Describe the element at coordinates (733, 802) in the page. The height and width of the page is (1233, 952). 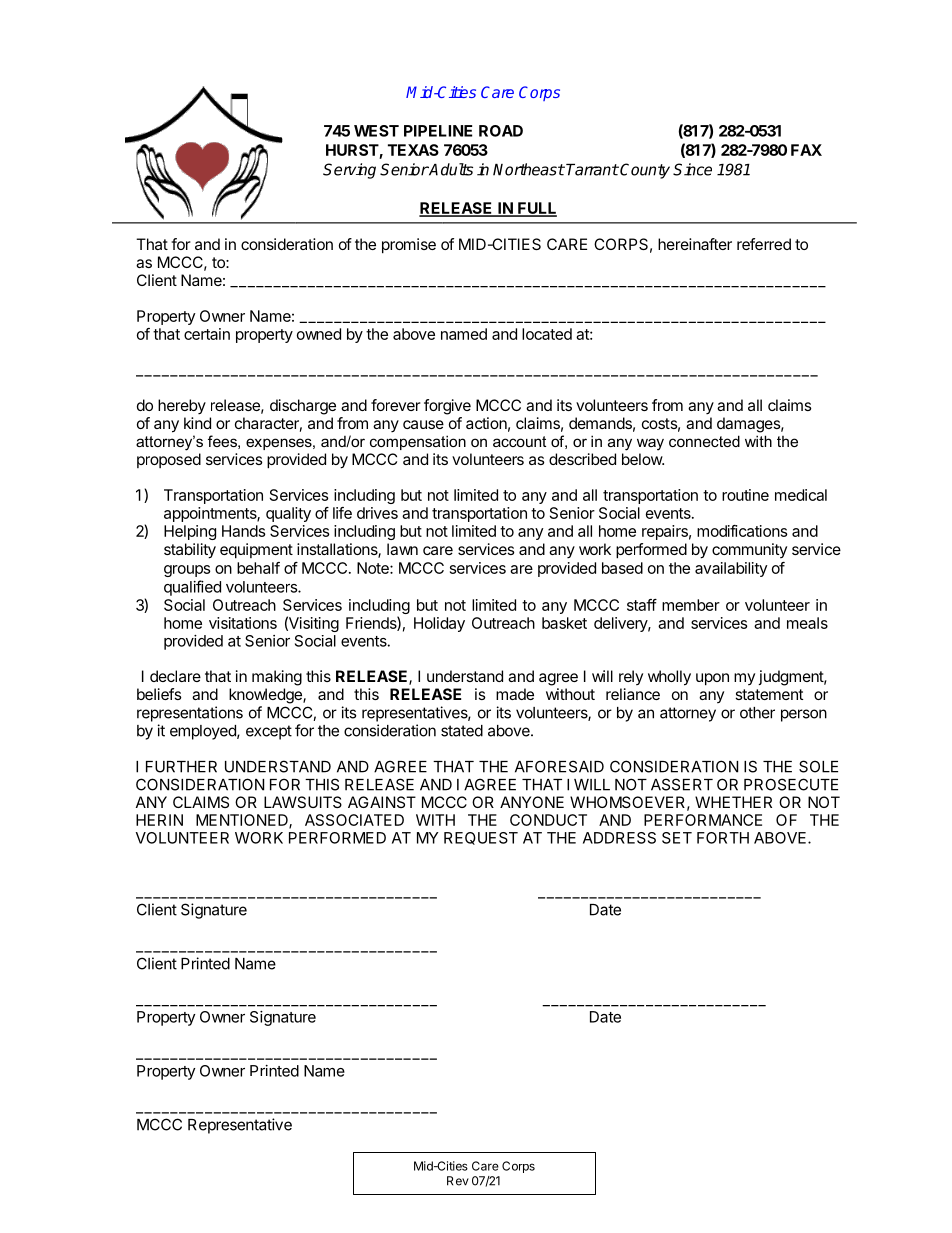
I see `WHETHER` at that location.
